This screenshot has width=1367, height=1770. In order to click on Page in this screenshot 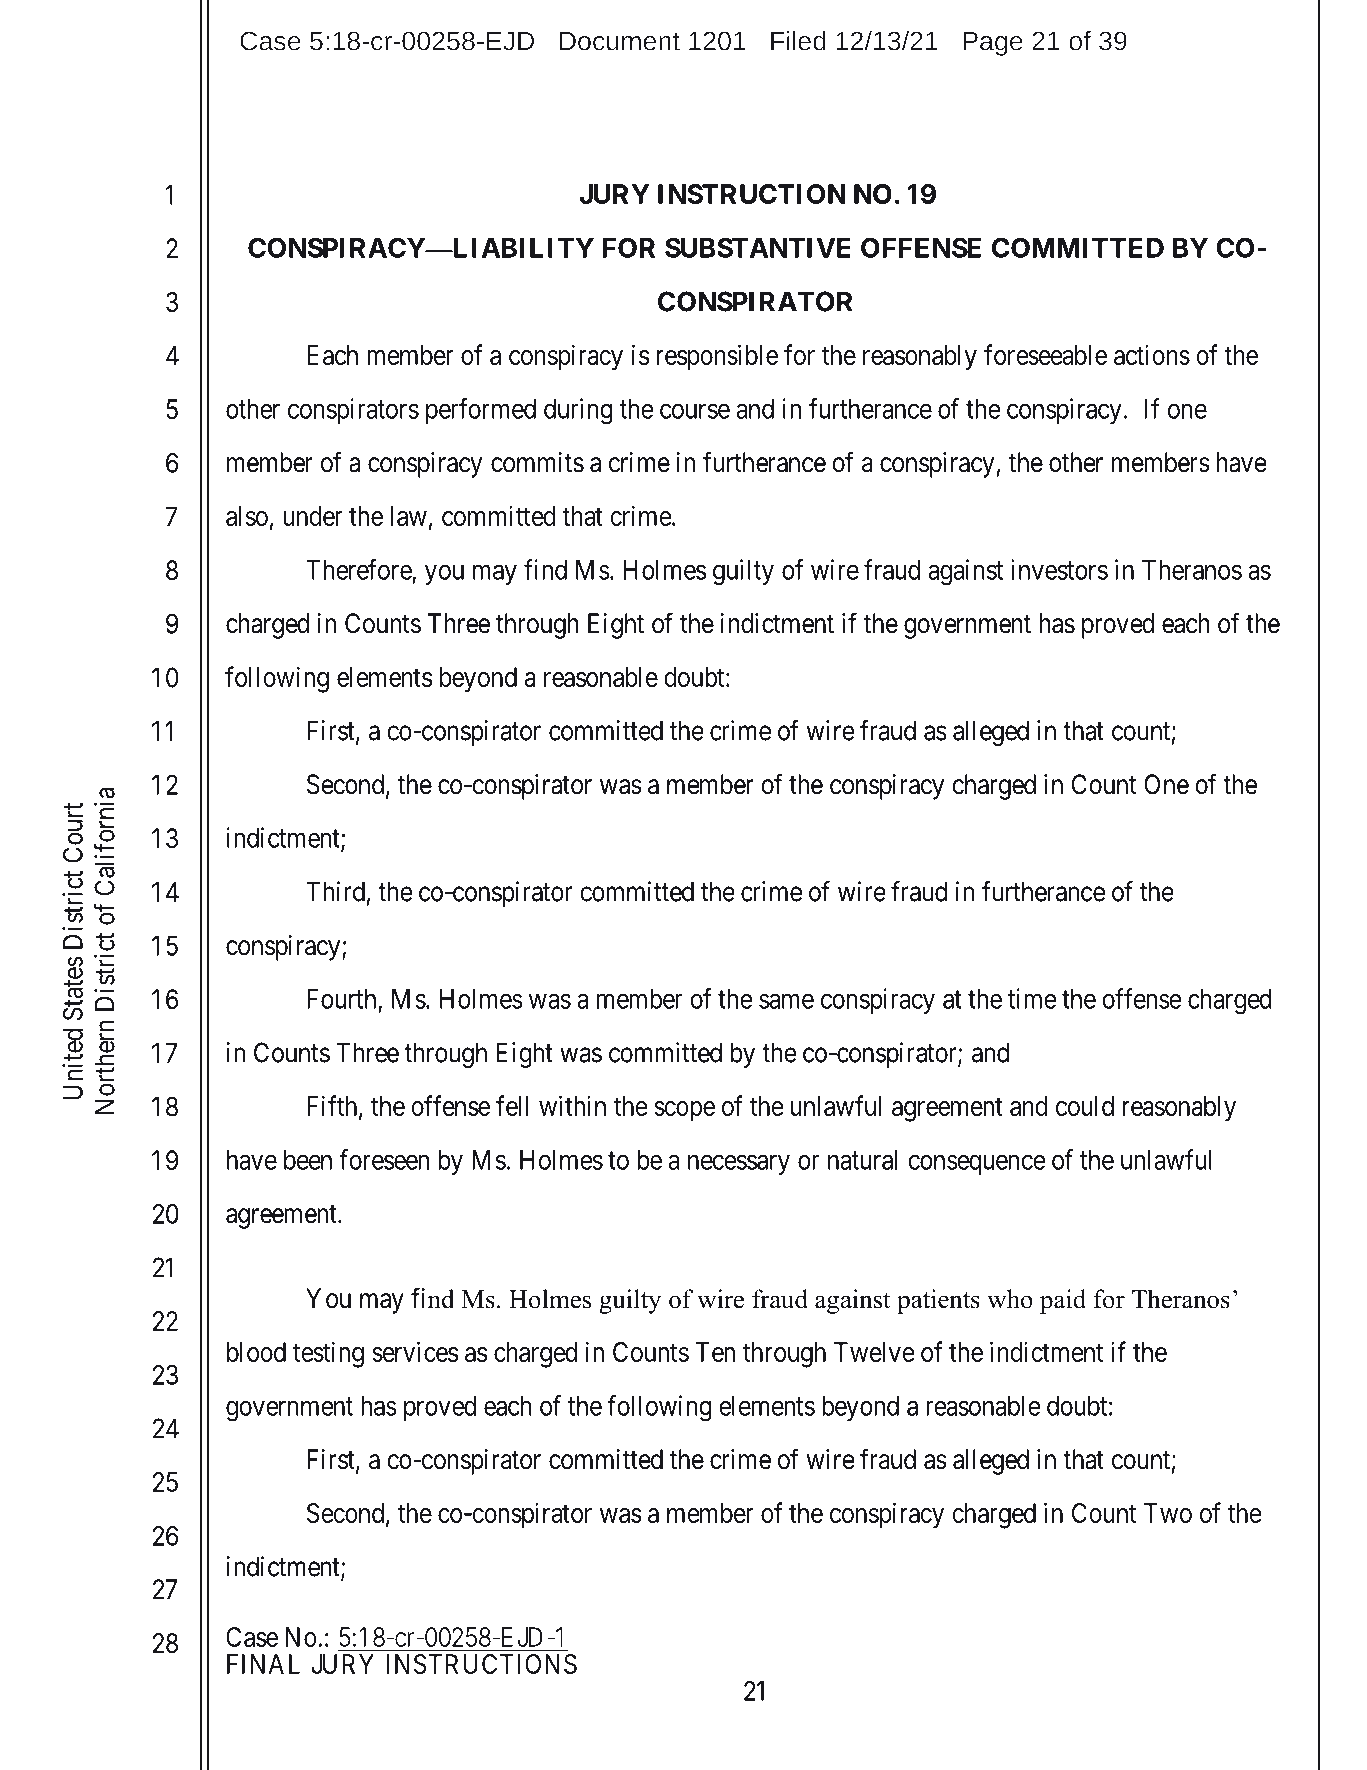, I will do `click(993, 44)`.
